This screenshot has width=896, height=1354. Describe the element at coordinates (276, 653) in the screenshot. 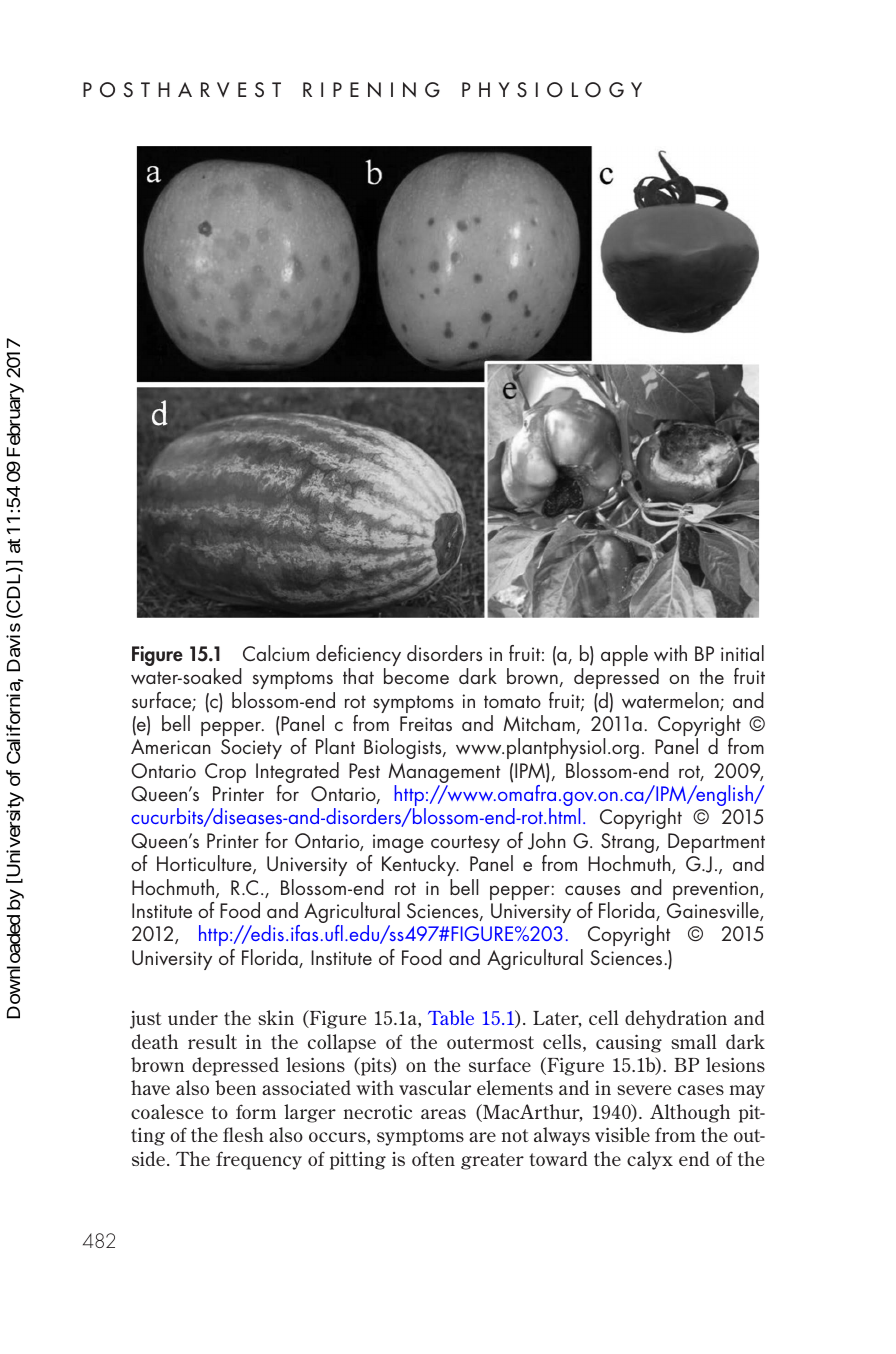

I see `Calcium` at that location.
